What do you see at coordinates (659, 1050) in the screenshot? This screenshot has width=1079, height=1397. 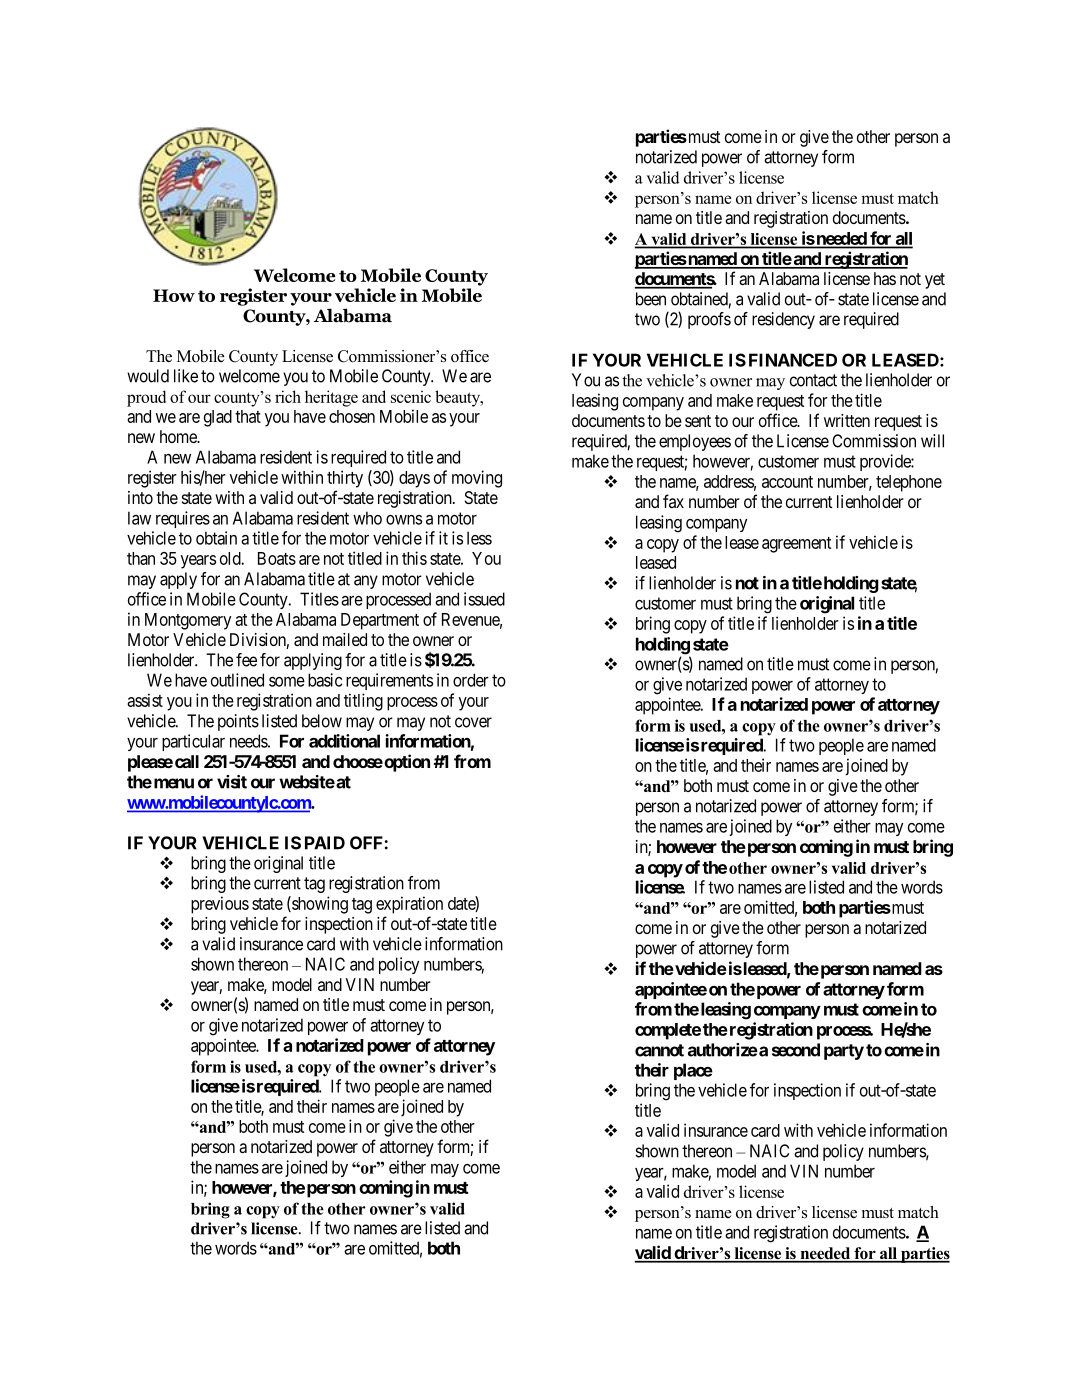 I see `cannot` at bounding box center [659, 1050].
